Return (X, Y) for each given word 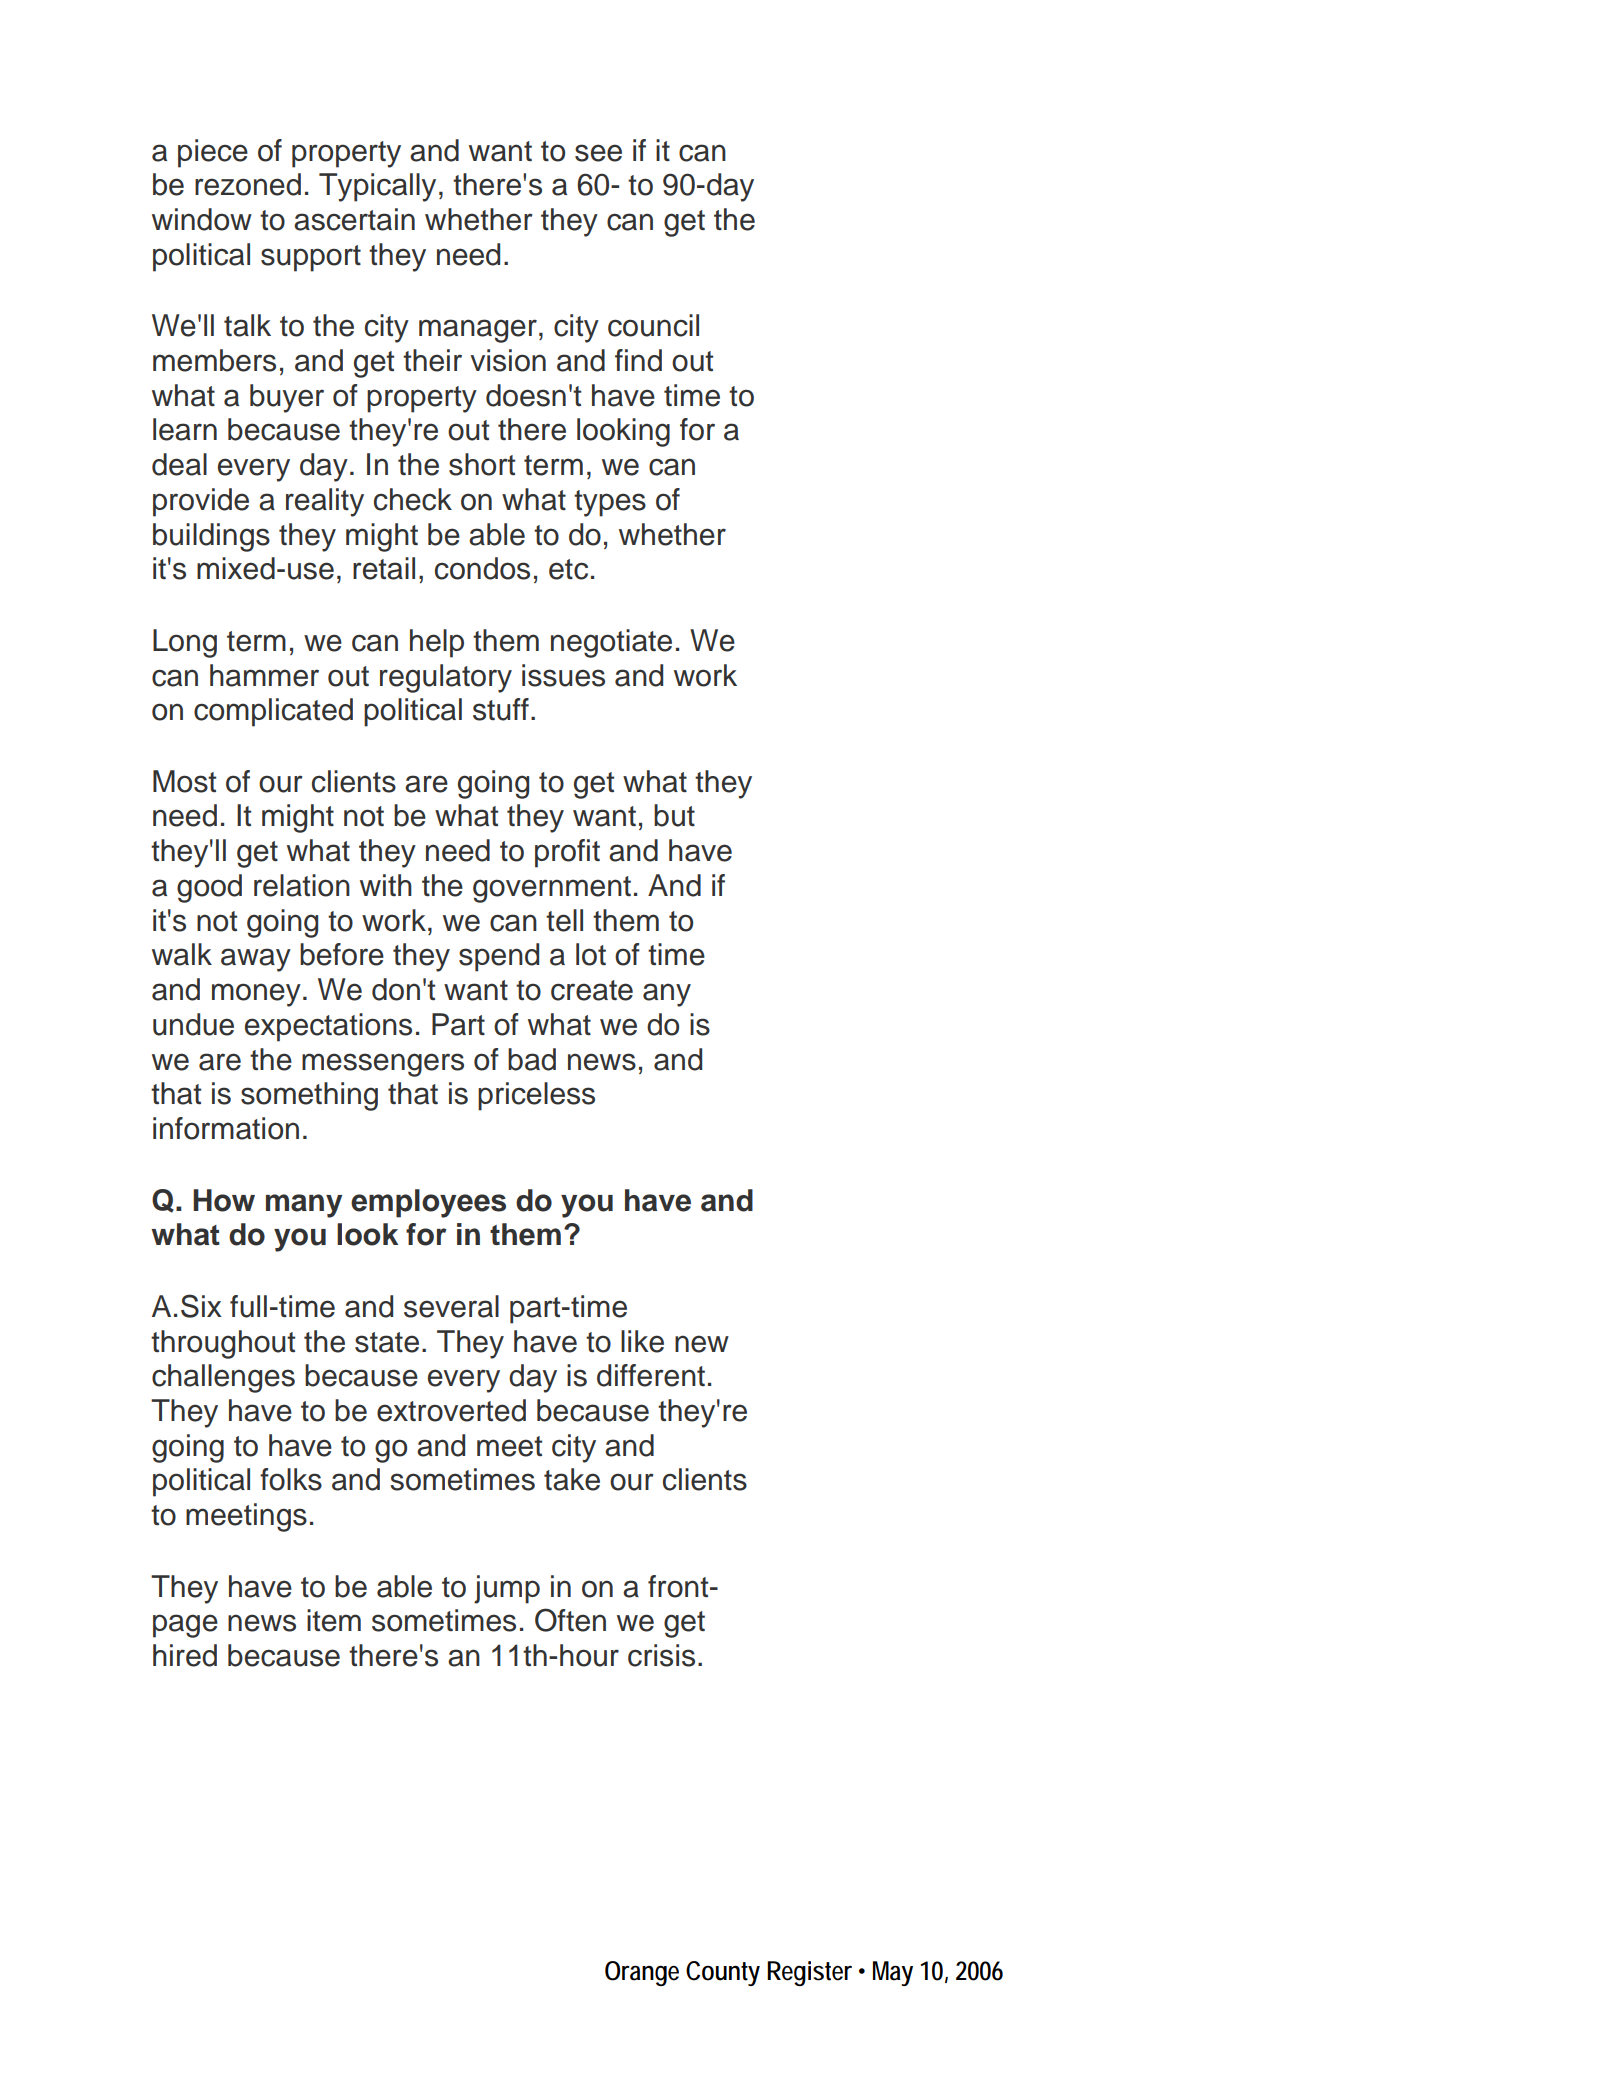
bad (532, 1059)
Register (809, 1973)
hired (185, 1655)
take (572, 1479)
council (653, 325)
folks (291, 1479)
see (598, 153)
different (651, 1375)
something (309, 1096)
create (592, 990)
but (674, 815)
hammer (264, 675)
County (723, 1973)
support (311, 258)
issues (563, 675)
